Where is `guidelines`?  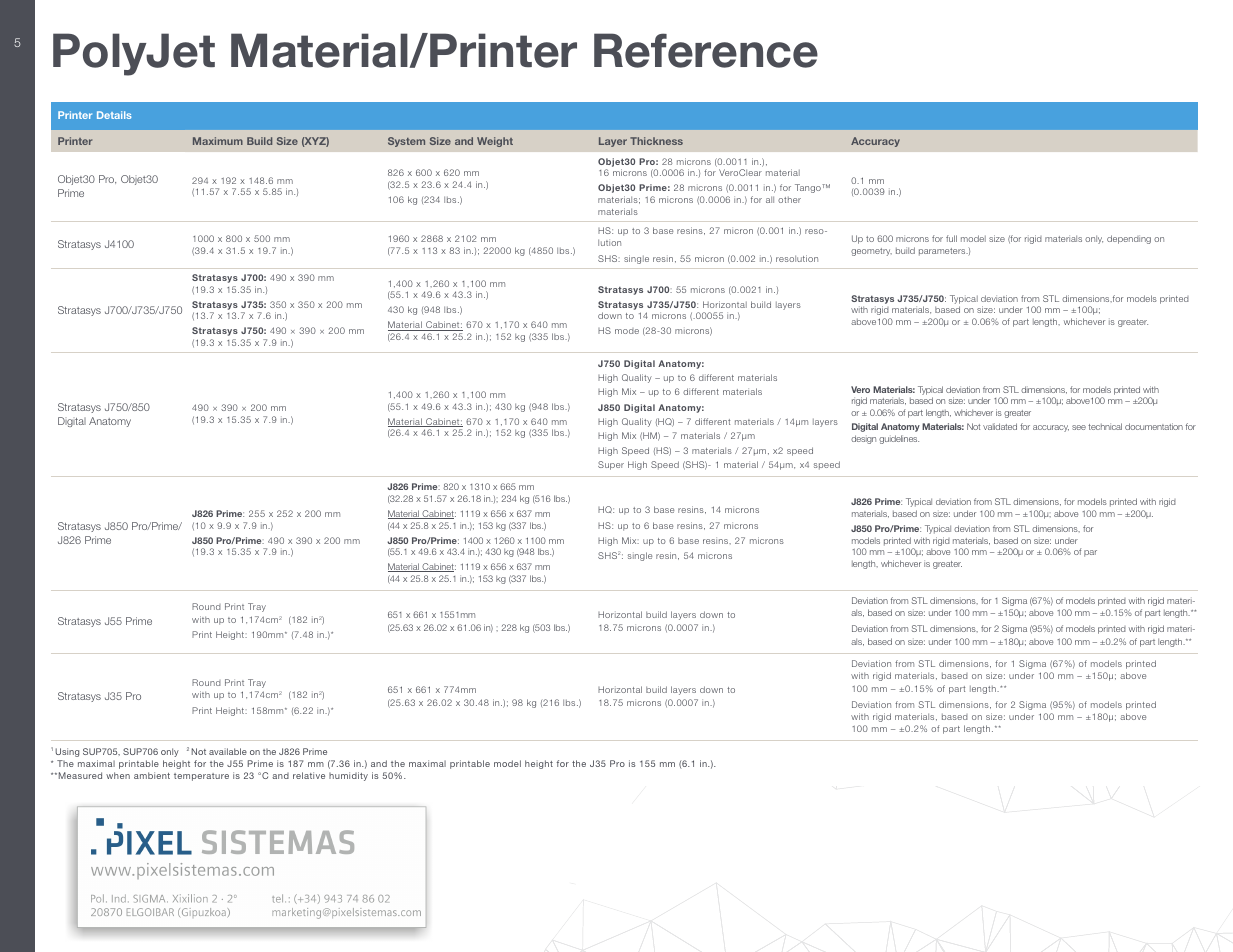 guidelines is located at coordinates (899, 439).
